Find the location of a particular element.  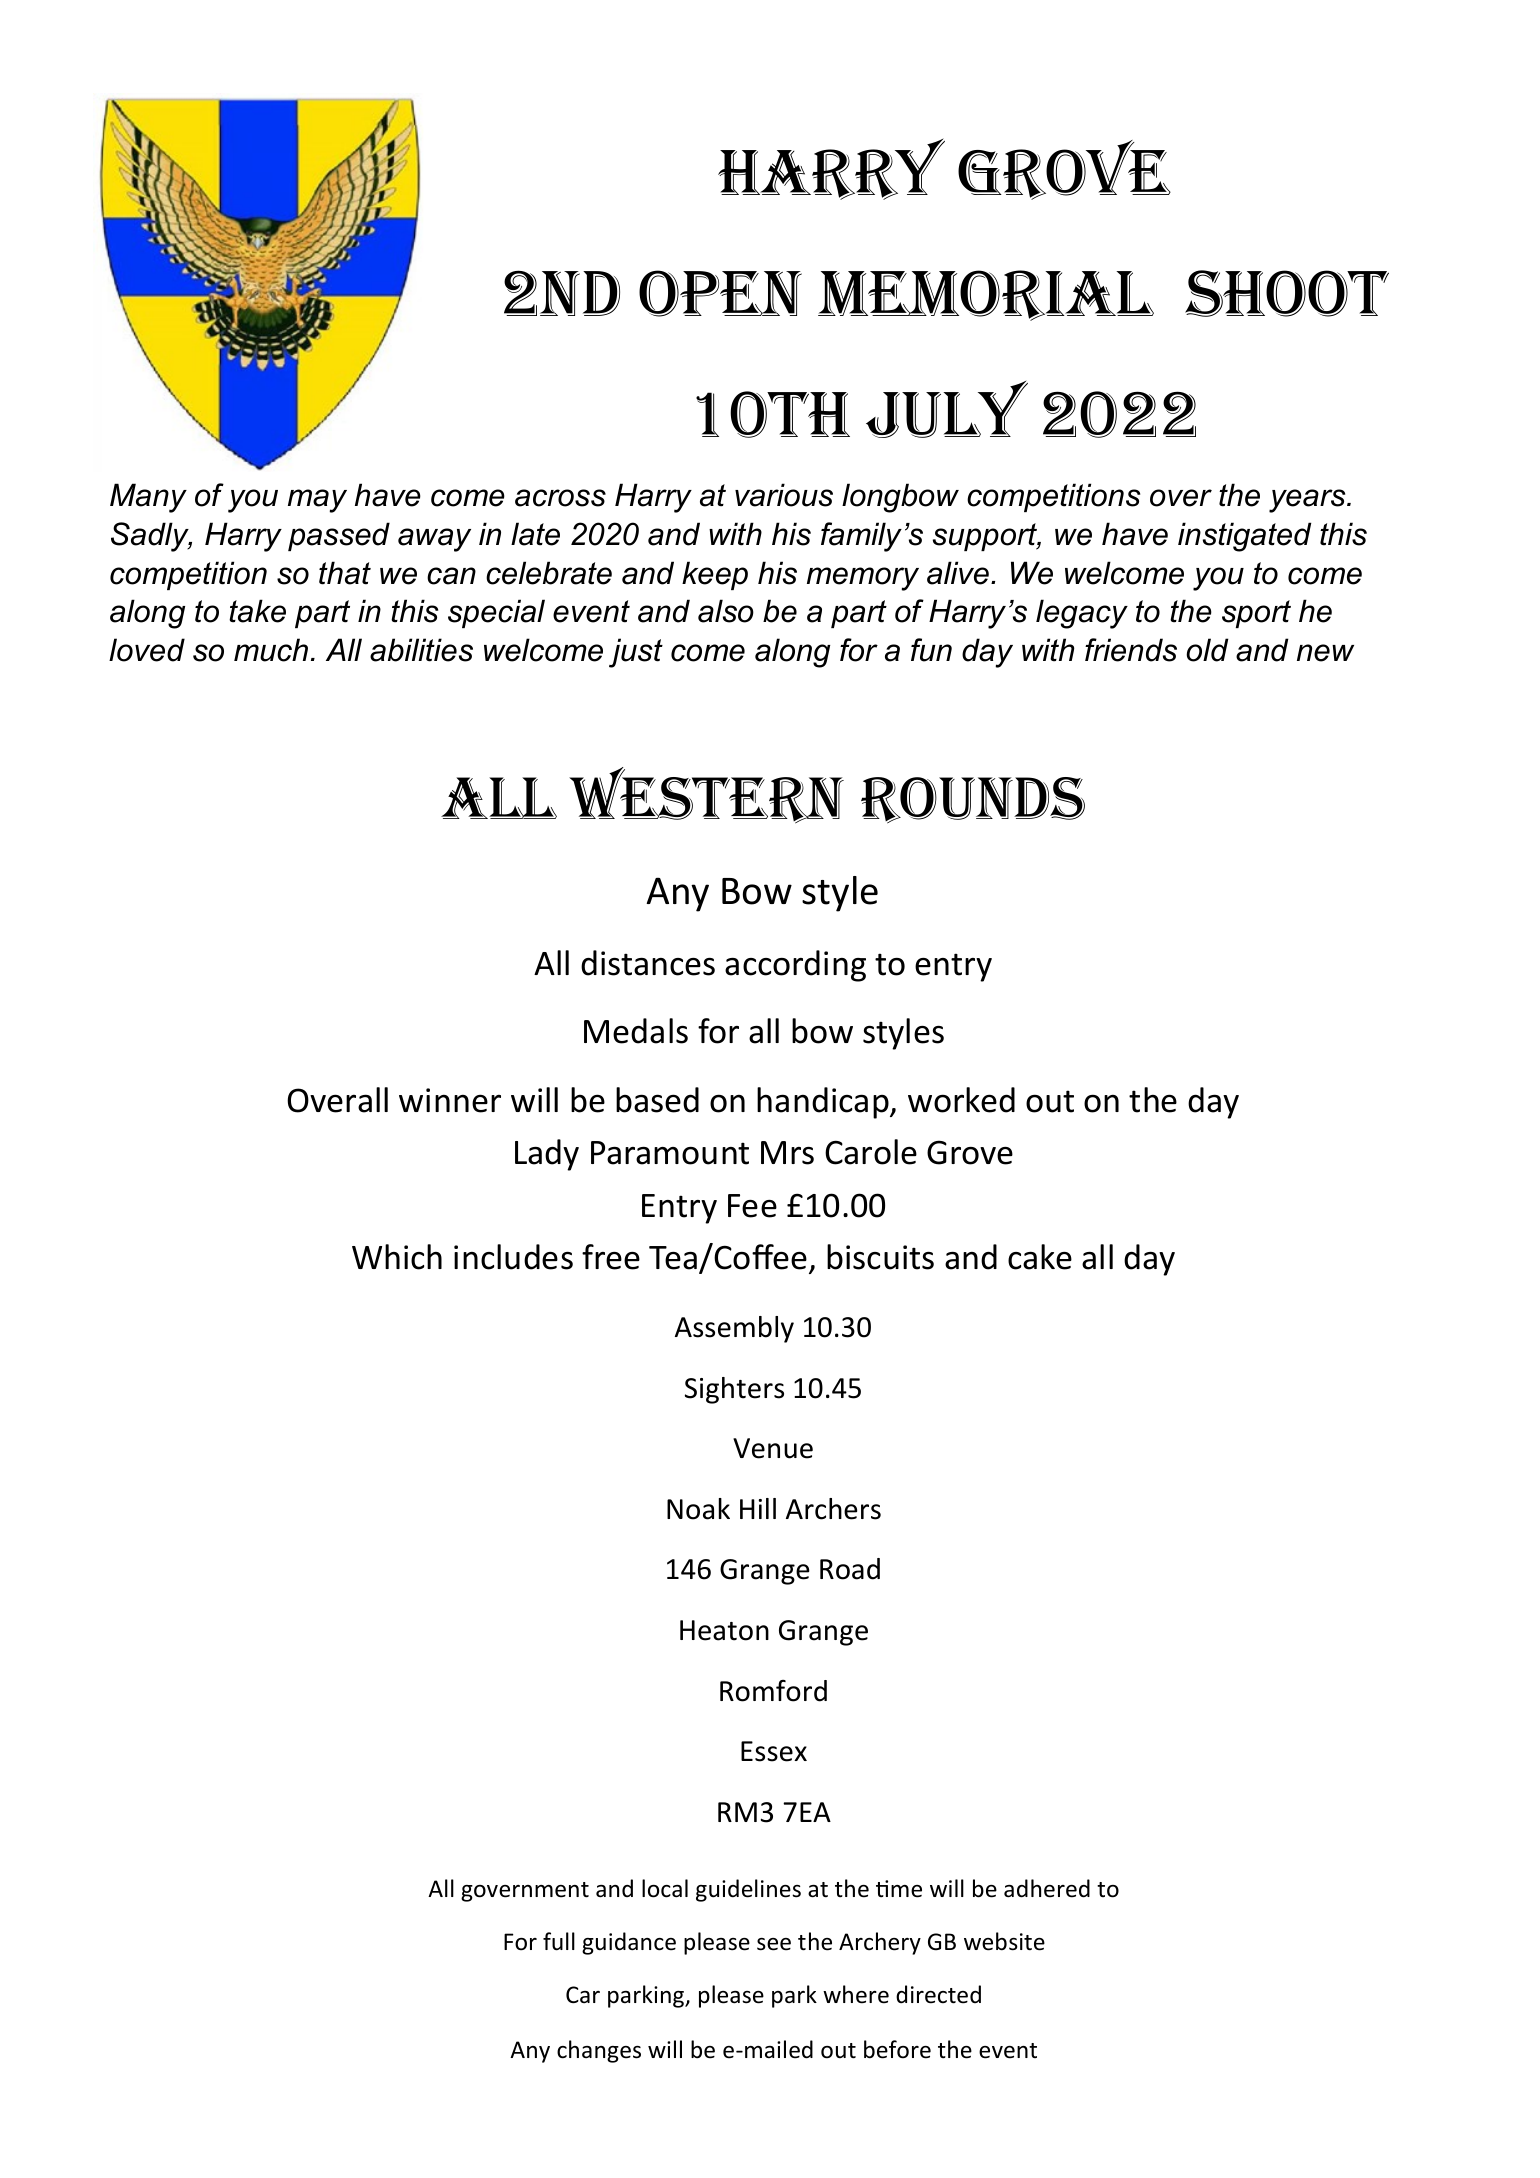

Which is located at coordinates (397, 1257).
